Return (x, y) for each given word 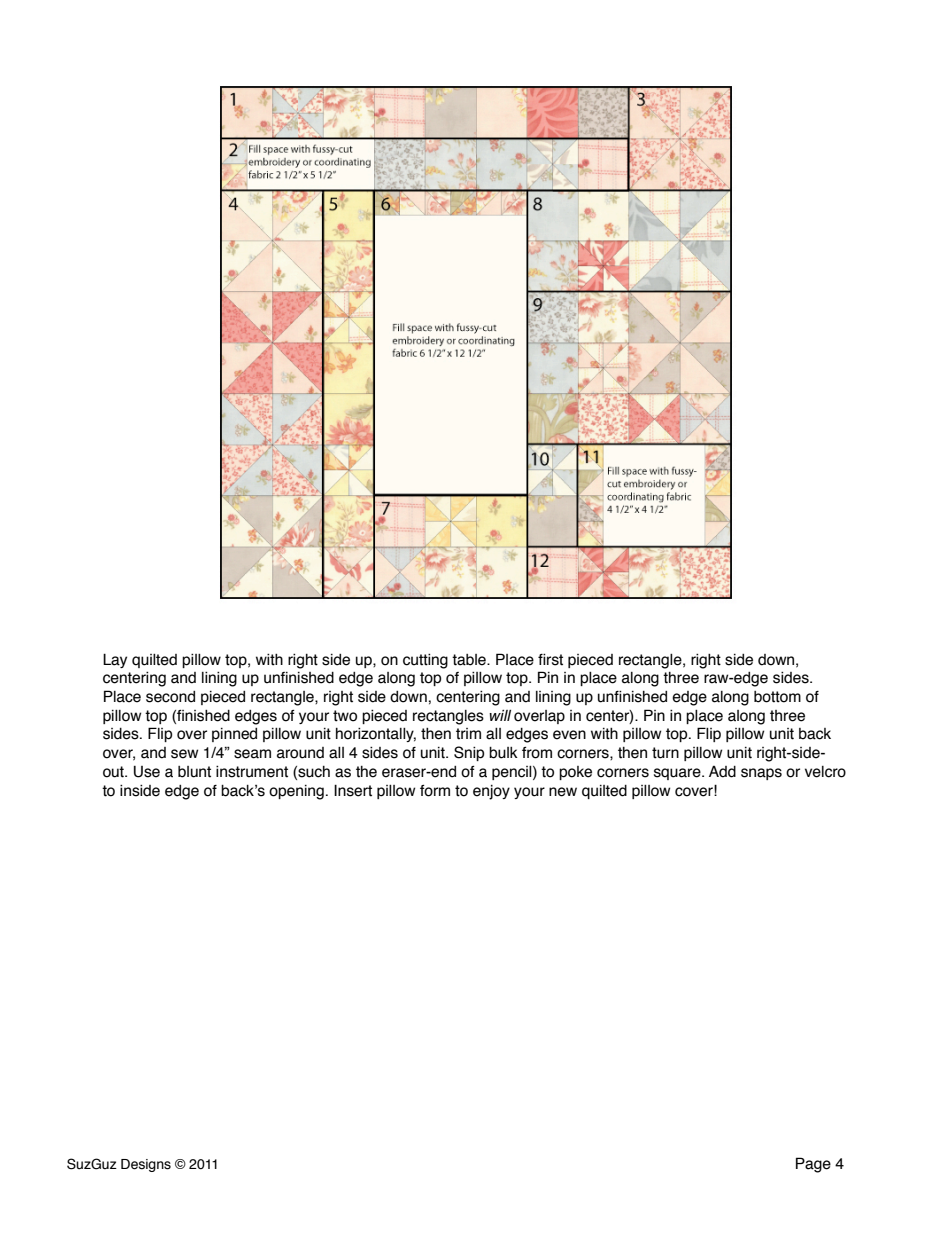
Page (813, 1165)
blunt (194, 772)
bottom (777, 697)
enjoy (491, 792)
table (470, 660)
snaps (761, 774)
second (170, 697)
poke (575, 773)
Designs (146, 1165)
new (563, 792)
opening (296, 792)
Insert (353, 790)
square (678, 774)
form (435, 791)
